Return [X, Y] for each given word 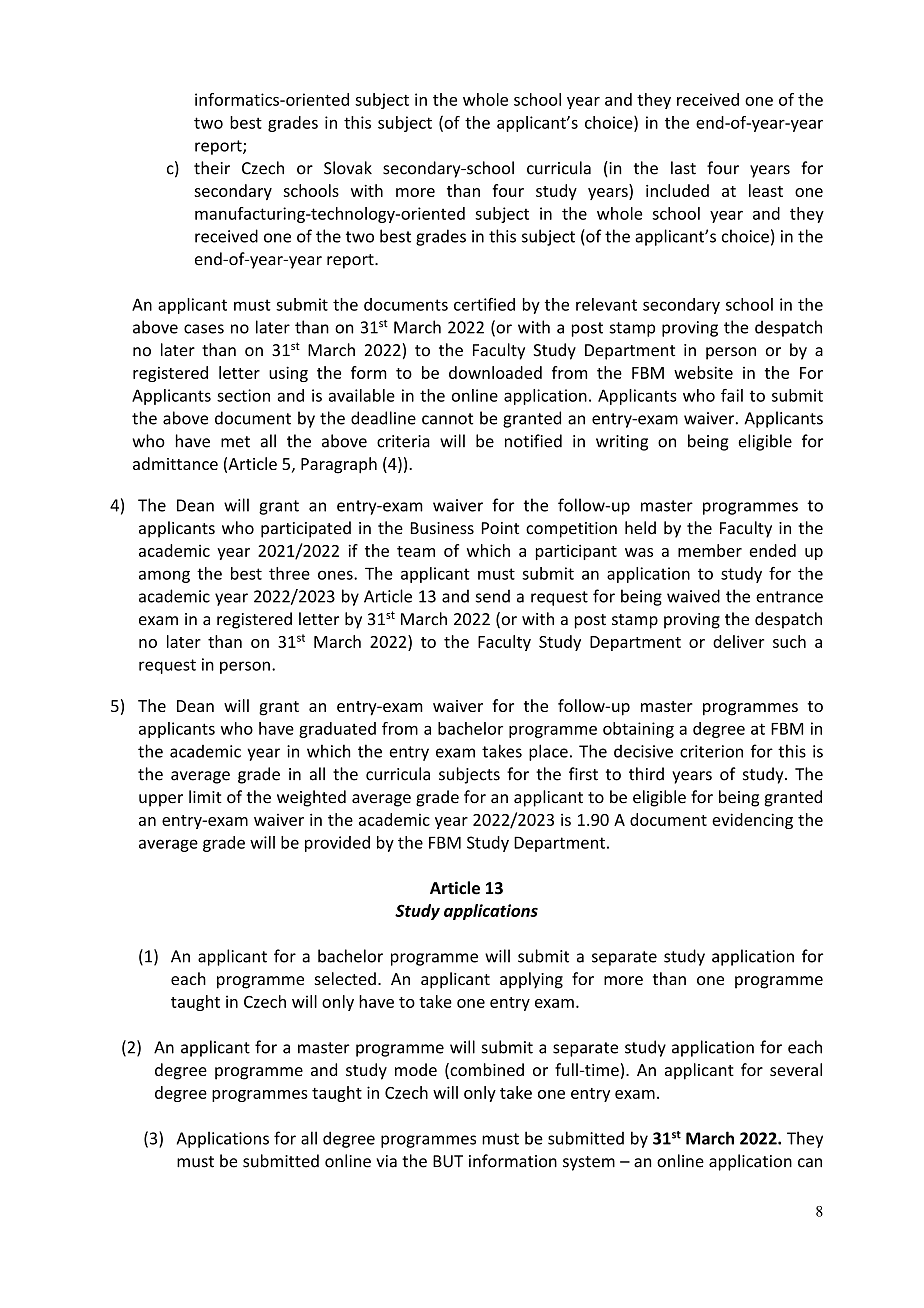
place [548, 752]
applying [531, 980]
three [289, 573]
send [493, 596]
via [386, 1161]
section [243, 395]
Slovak [348, 168]
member [710, 550]
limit [205, 797]
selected [345, 978]
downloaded [495, 372]
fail [732, 395]
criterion [711, 751]
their [212, 168]
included [677, 190]
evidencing [752, 821]
